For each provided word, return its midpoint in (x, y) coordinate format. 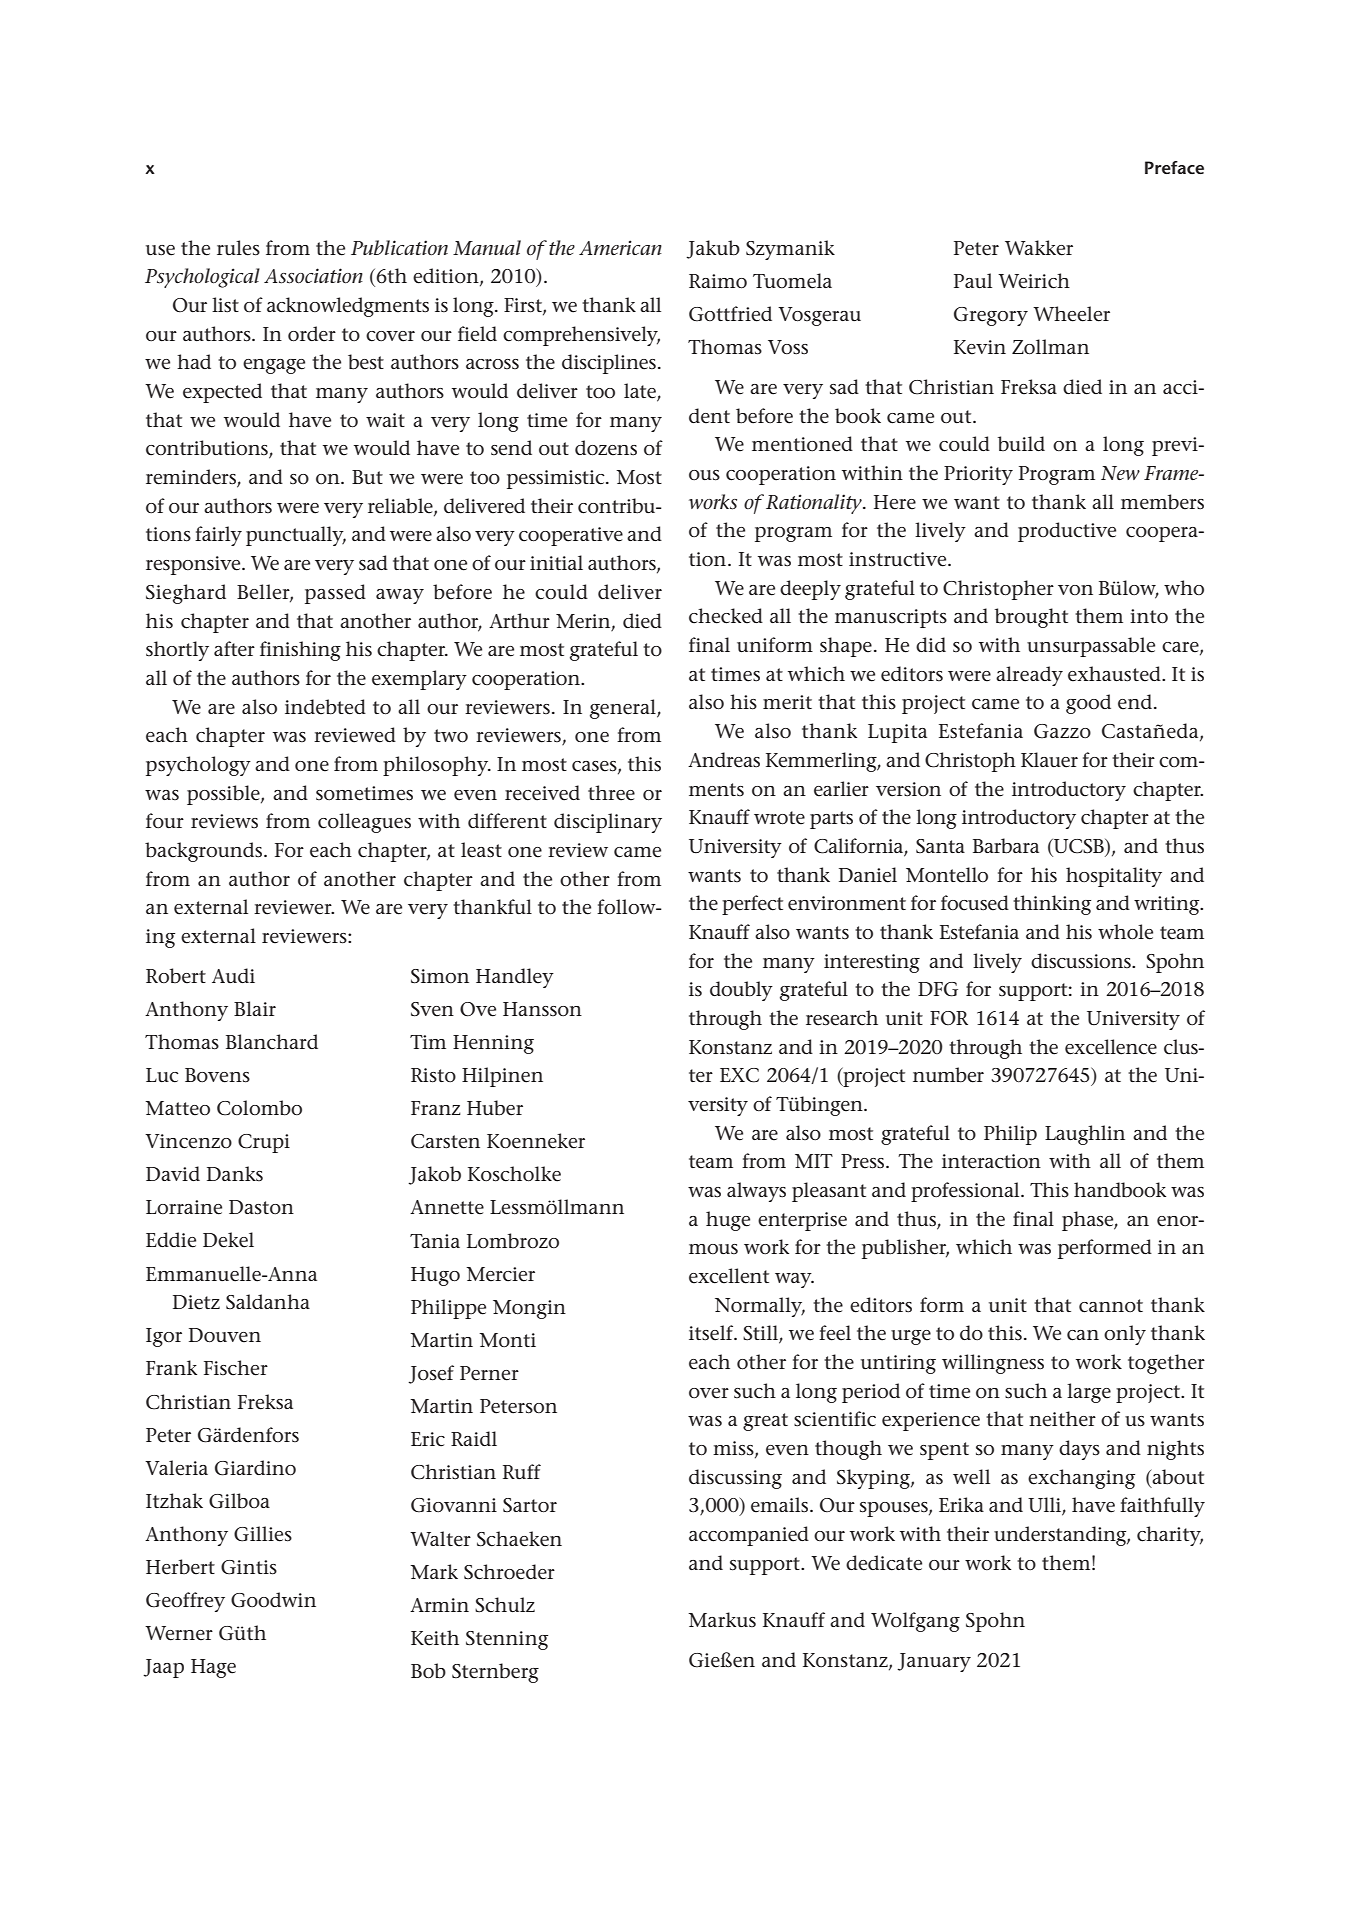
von (1075, 590)
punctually (296, 536)
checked (726, 616)
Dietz (196, 1302)
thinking (1052, 905)
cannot (1111, 1306)
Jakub (713, 249)
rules (238, 248)
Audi (233, 975)
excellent (729, 1276)
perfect (752, 905)
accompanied (749, 1536)
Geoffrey (185, 1602)
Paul (973, 281)
